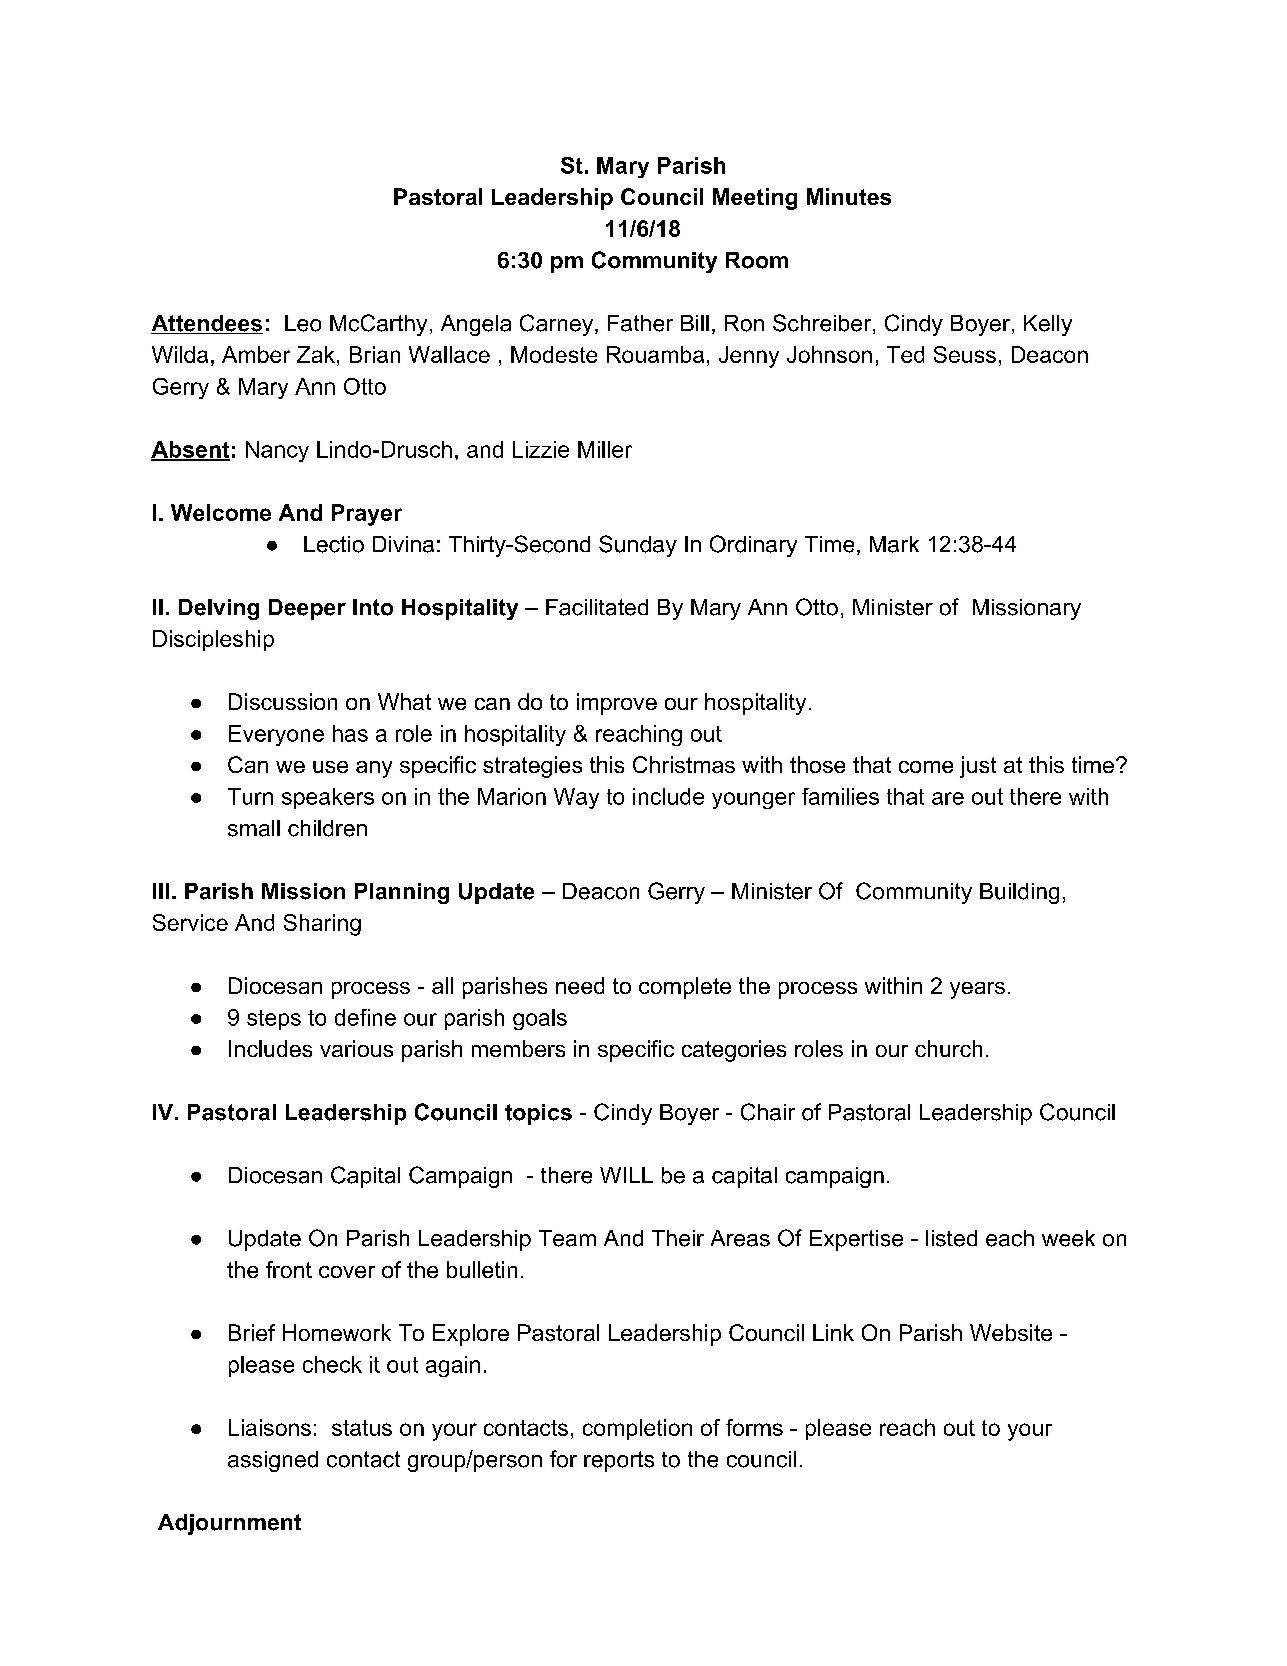 This page has height=1666, width=1287. What do you see at coordinates (273, 1461) in the page?
I see `assigned` at bounding box center [273, 1461].
